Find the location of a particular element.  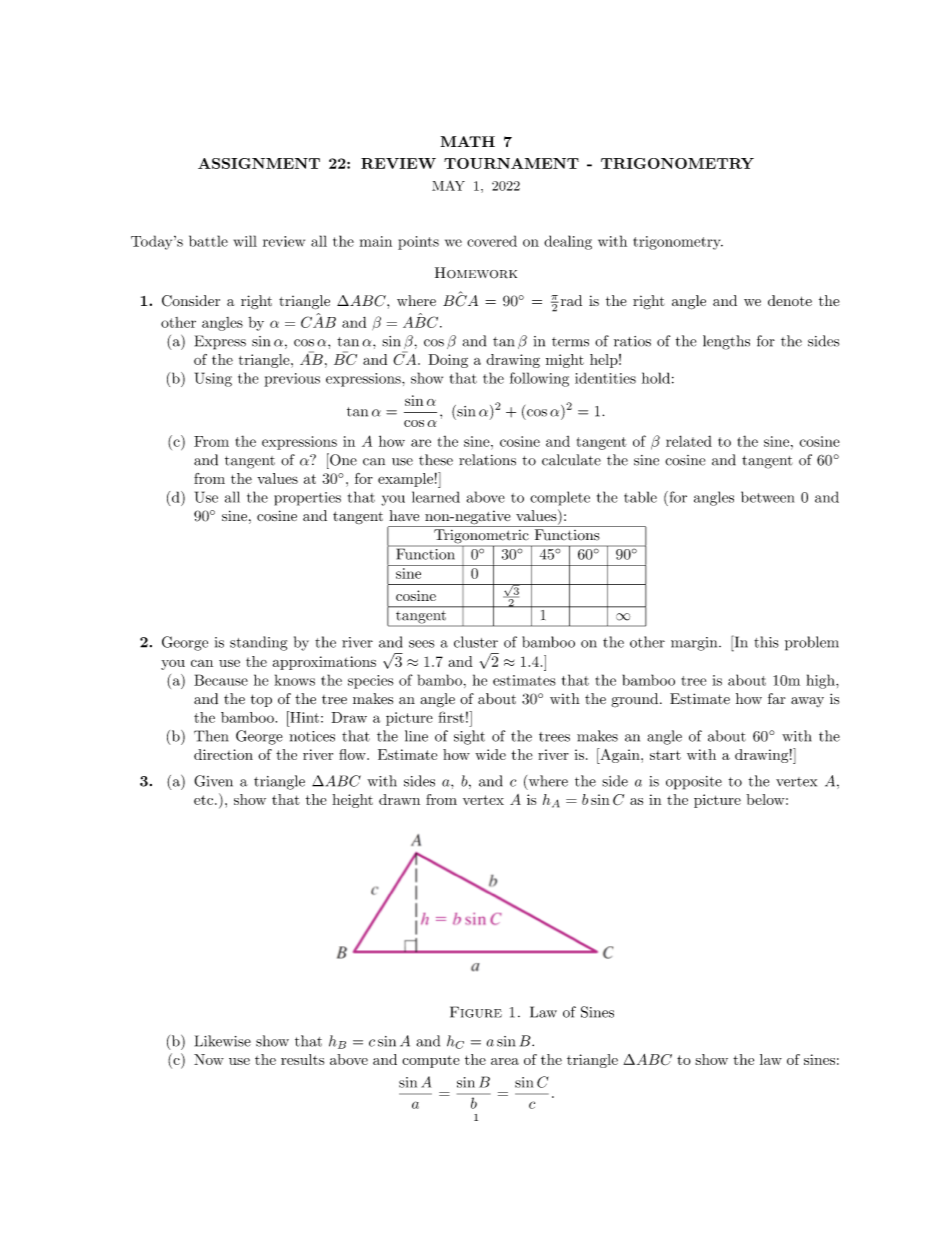

compute is located at coordinates (431, 1062).
